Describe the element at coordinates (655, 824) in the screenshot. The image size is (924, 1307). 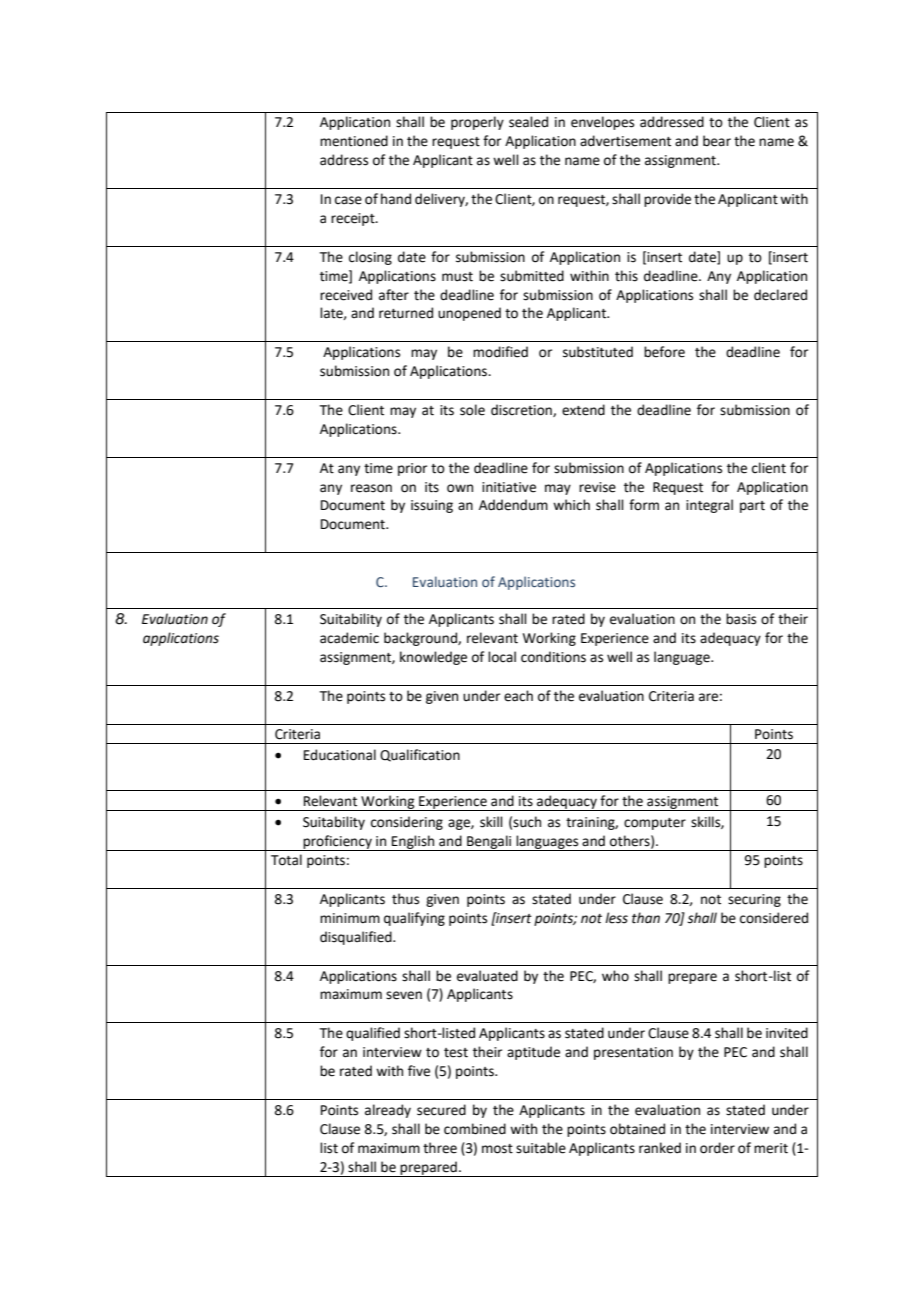
I see `computer` at that location.
